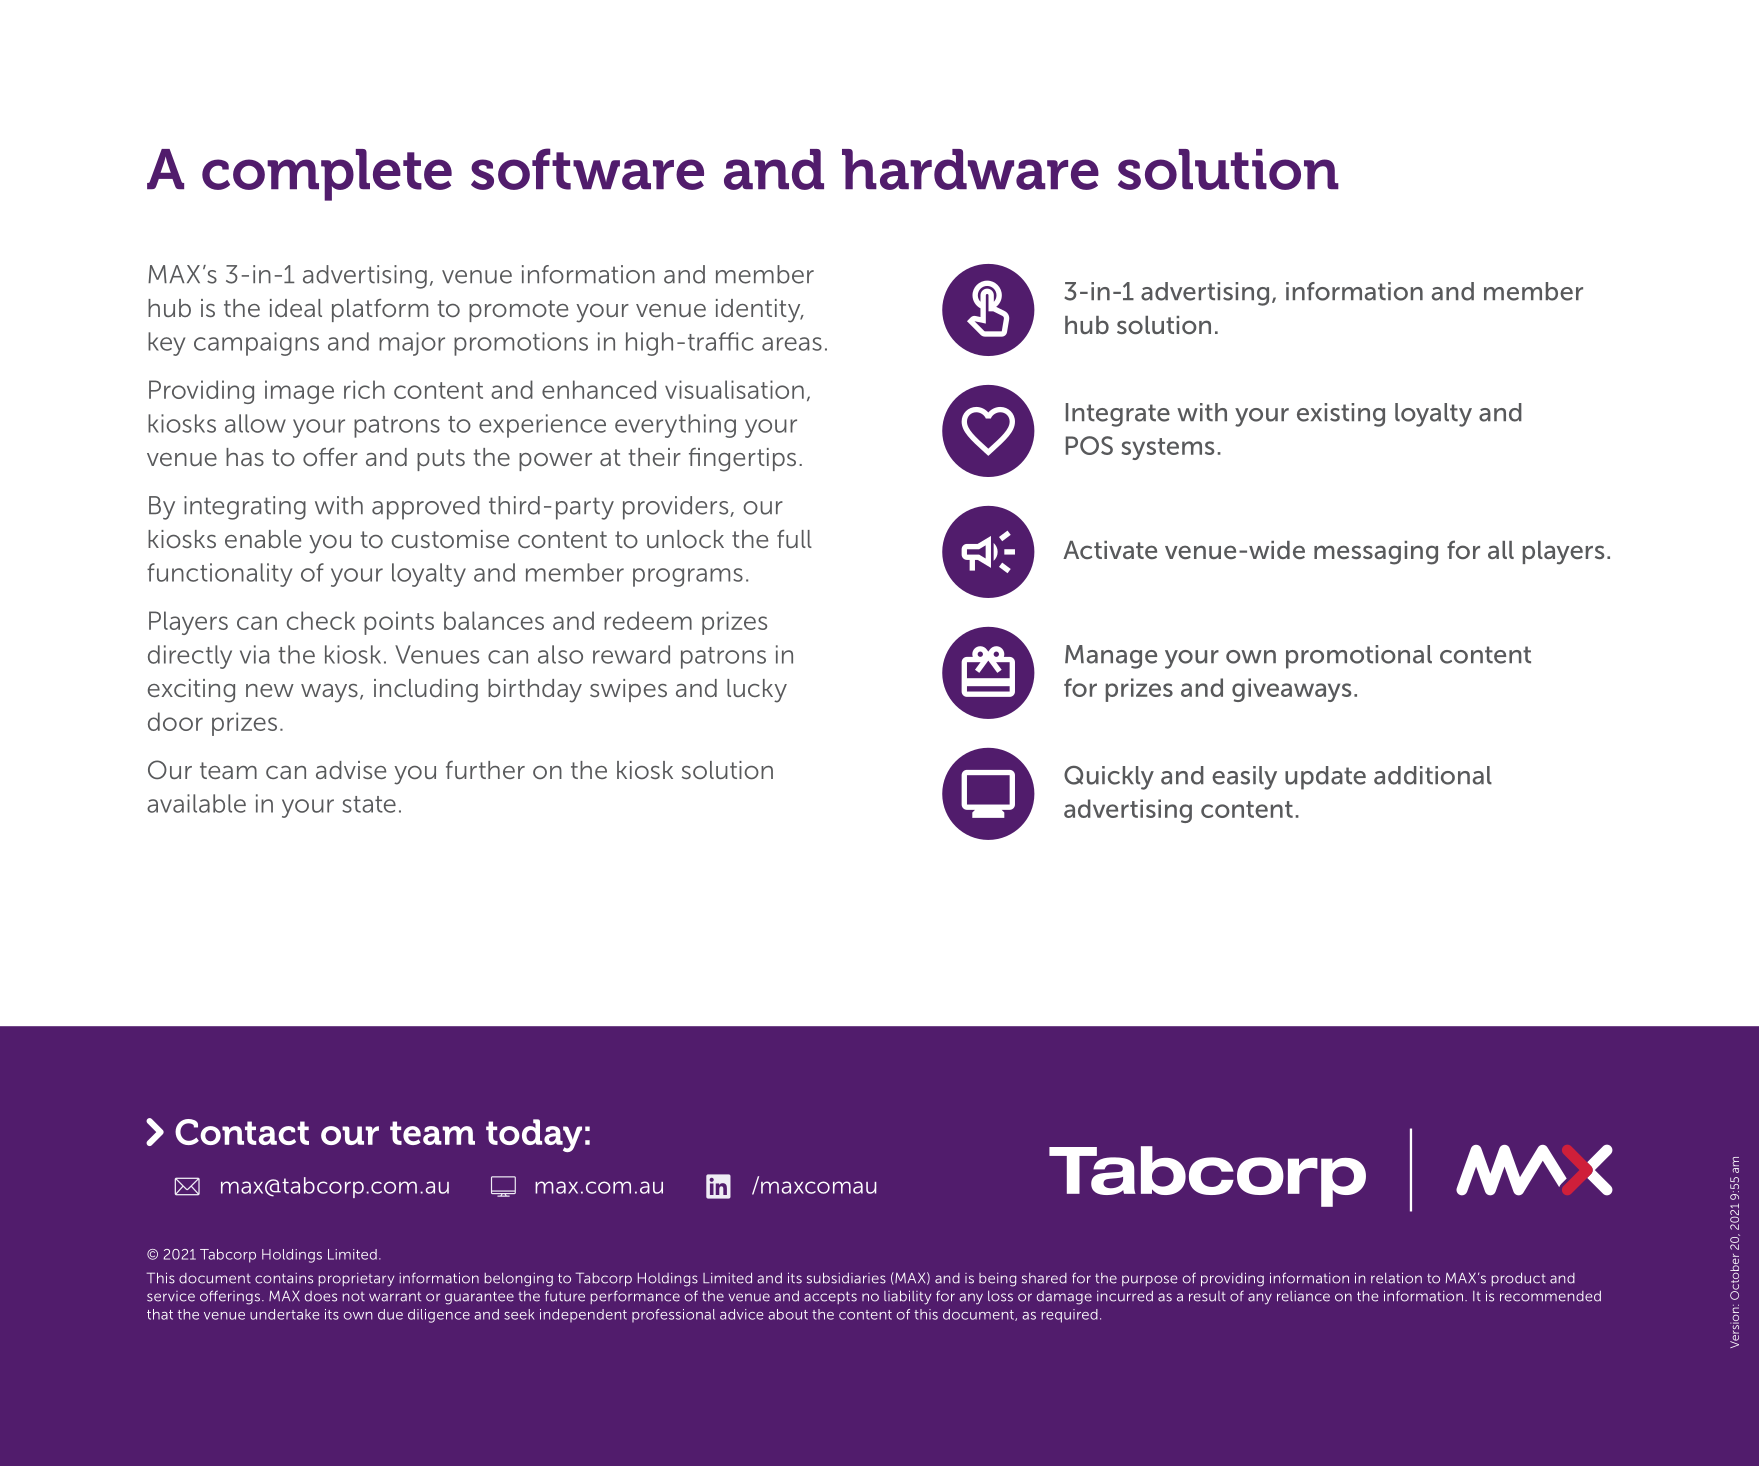  Describe the element at coordinates (1396, 1278) in the screenshot. I see `relation` at that location.
